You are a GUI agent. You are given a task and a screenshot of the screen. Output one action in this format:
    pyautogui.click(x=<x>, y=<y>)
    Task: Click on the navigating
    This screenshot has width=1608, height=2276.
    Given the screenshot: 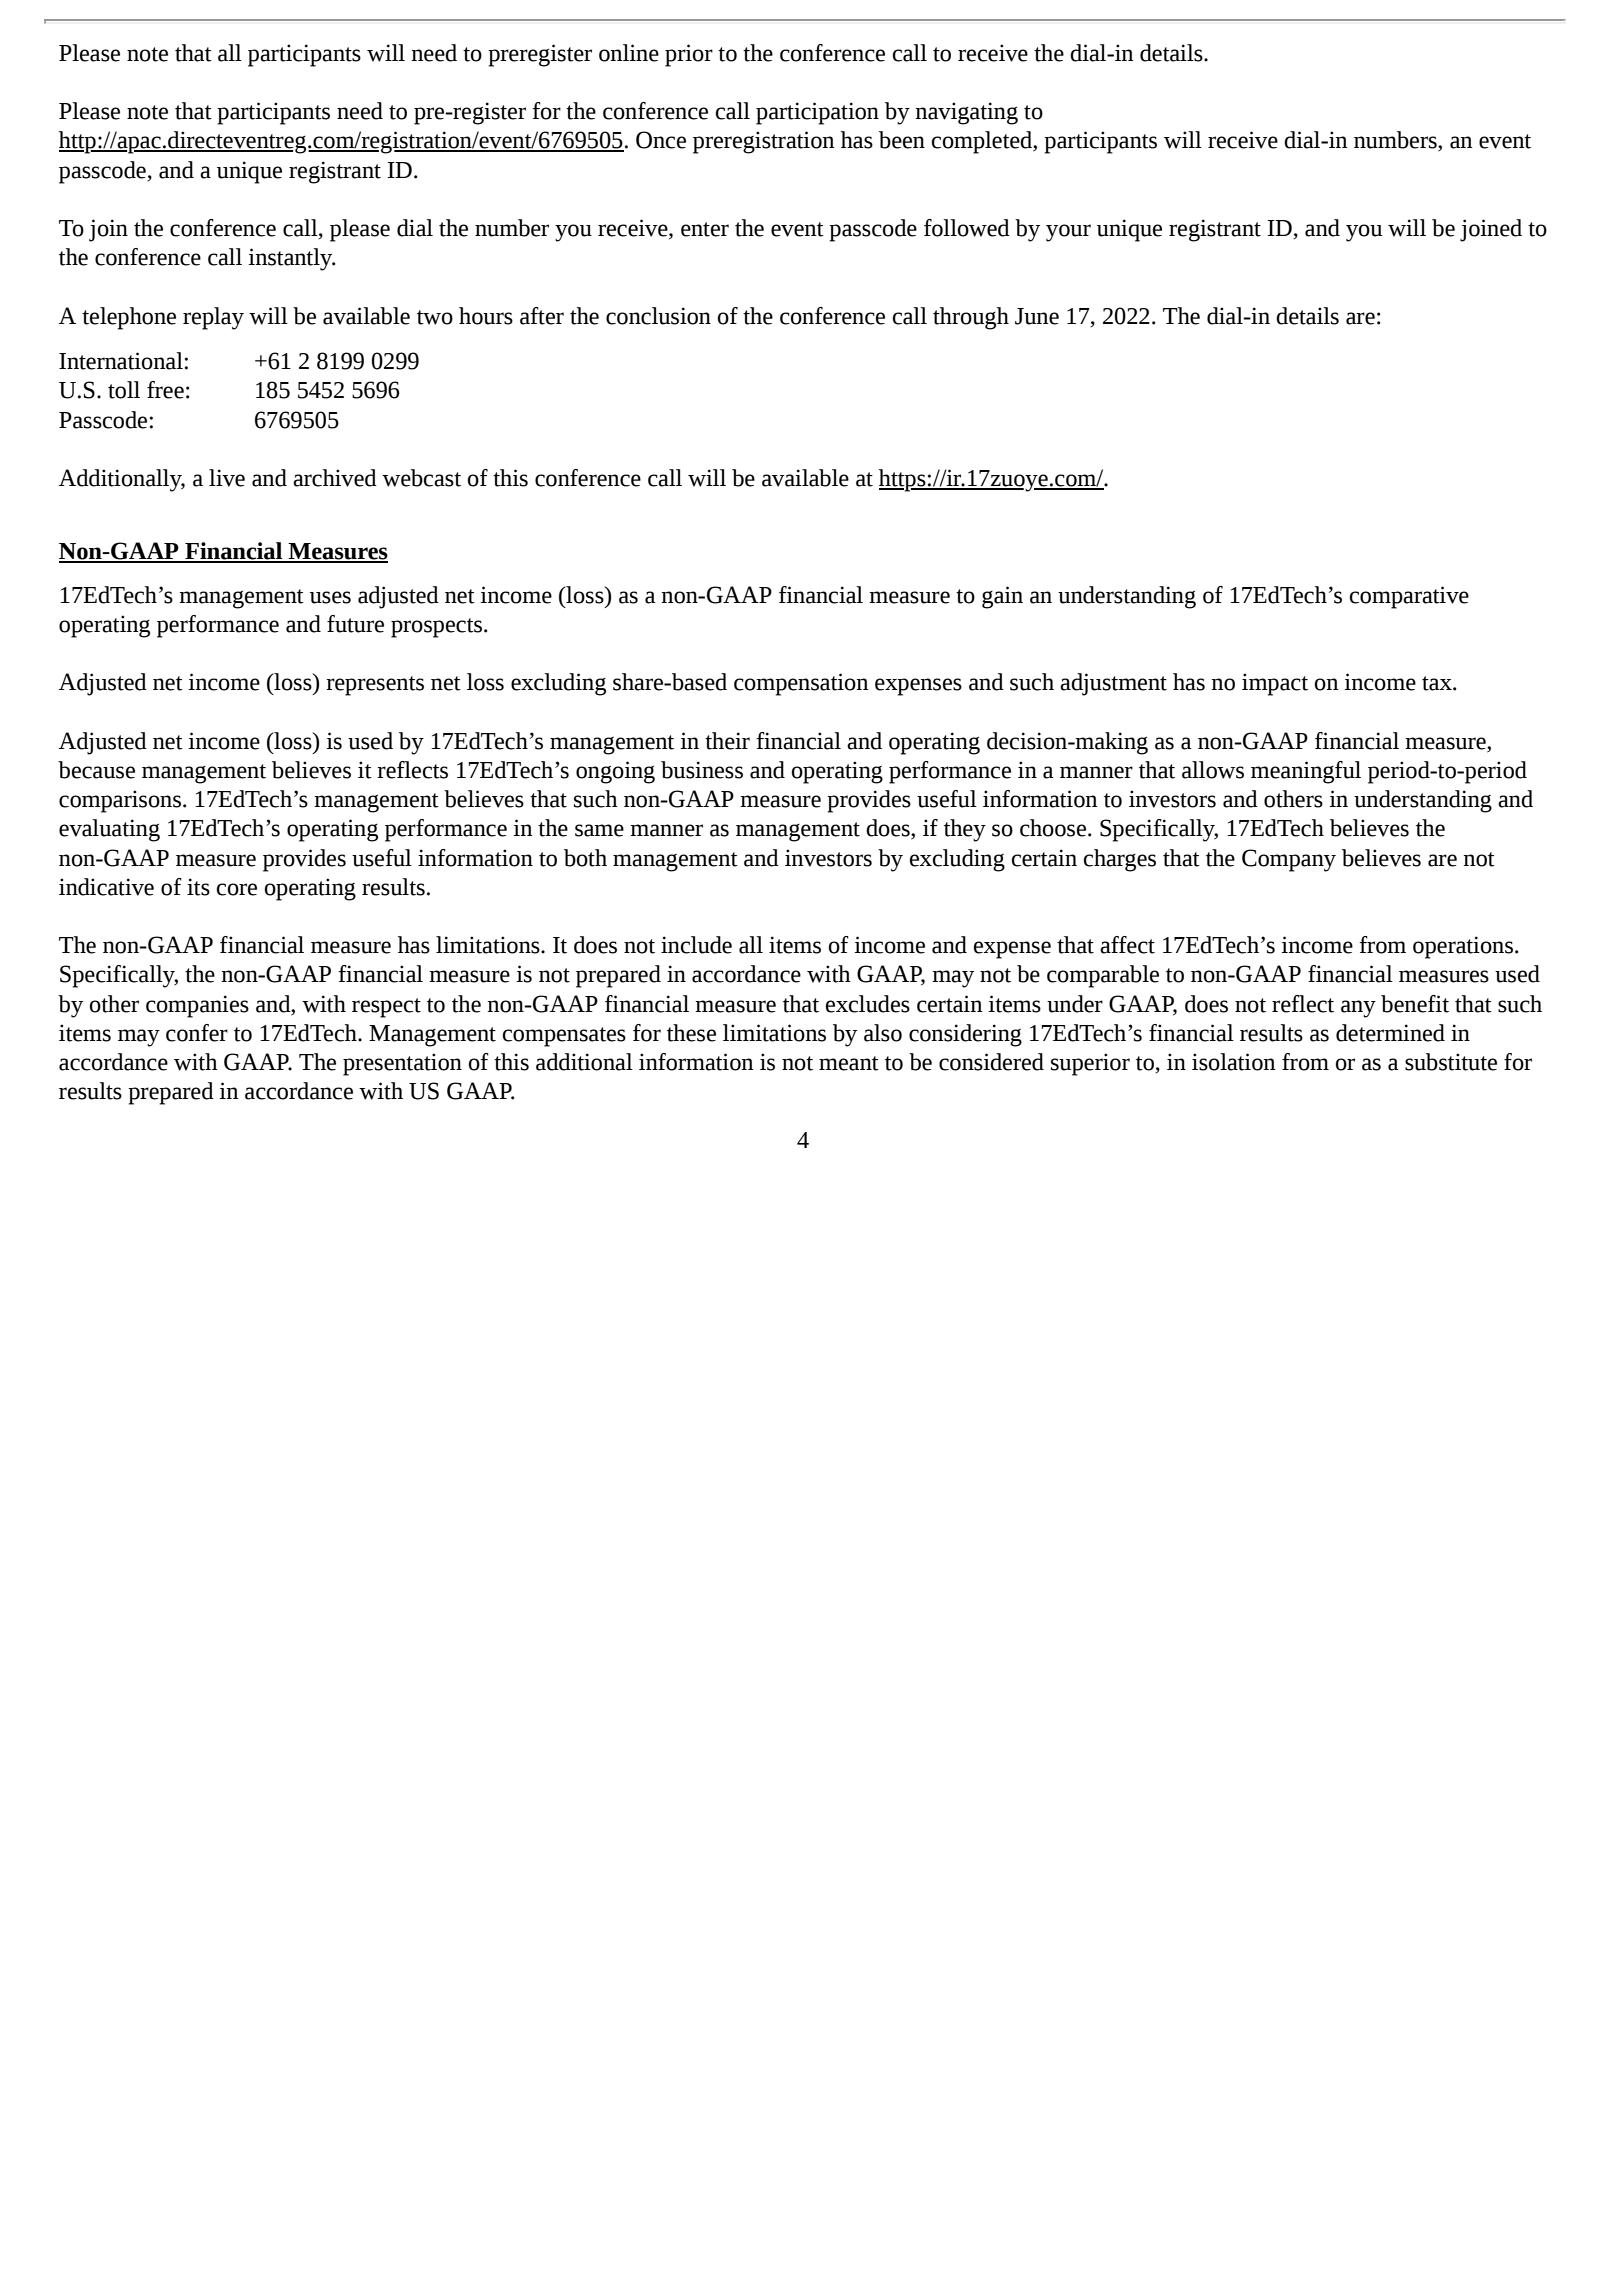 What is the action you would take?
    pyautogui.click(x=967, y=113)
